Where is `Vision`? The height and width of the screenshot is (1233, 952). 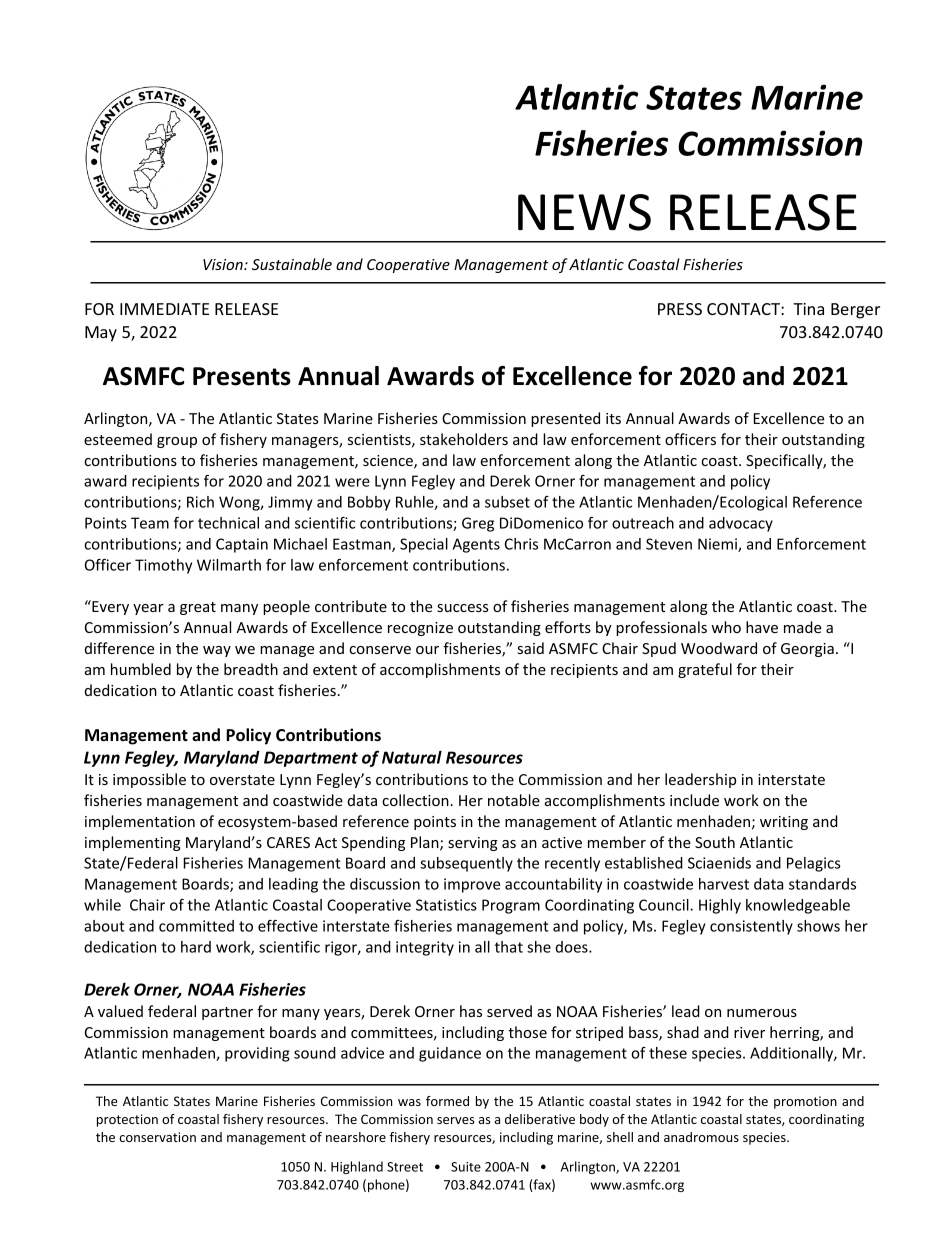 Vision is located at coordinates (224, 264).
